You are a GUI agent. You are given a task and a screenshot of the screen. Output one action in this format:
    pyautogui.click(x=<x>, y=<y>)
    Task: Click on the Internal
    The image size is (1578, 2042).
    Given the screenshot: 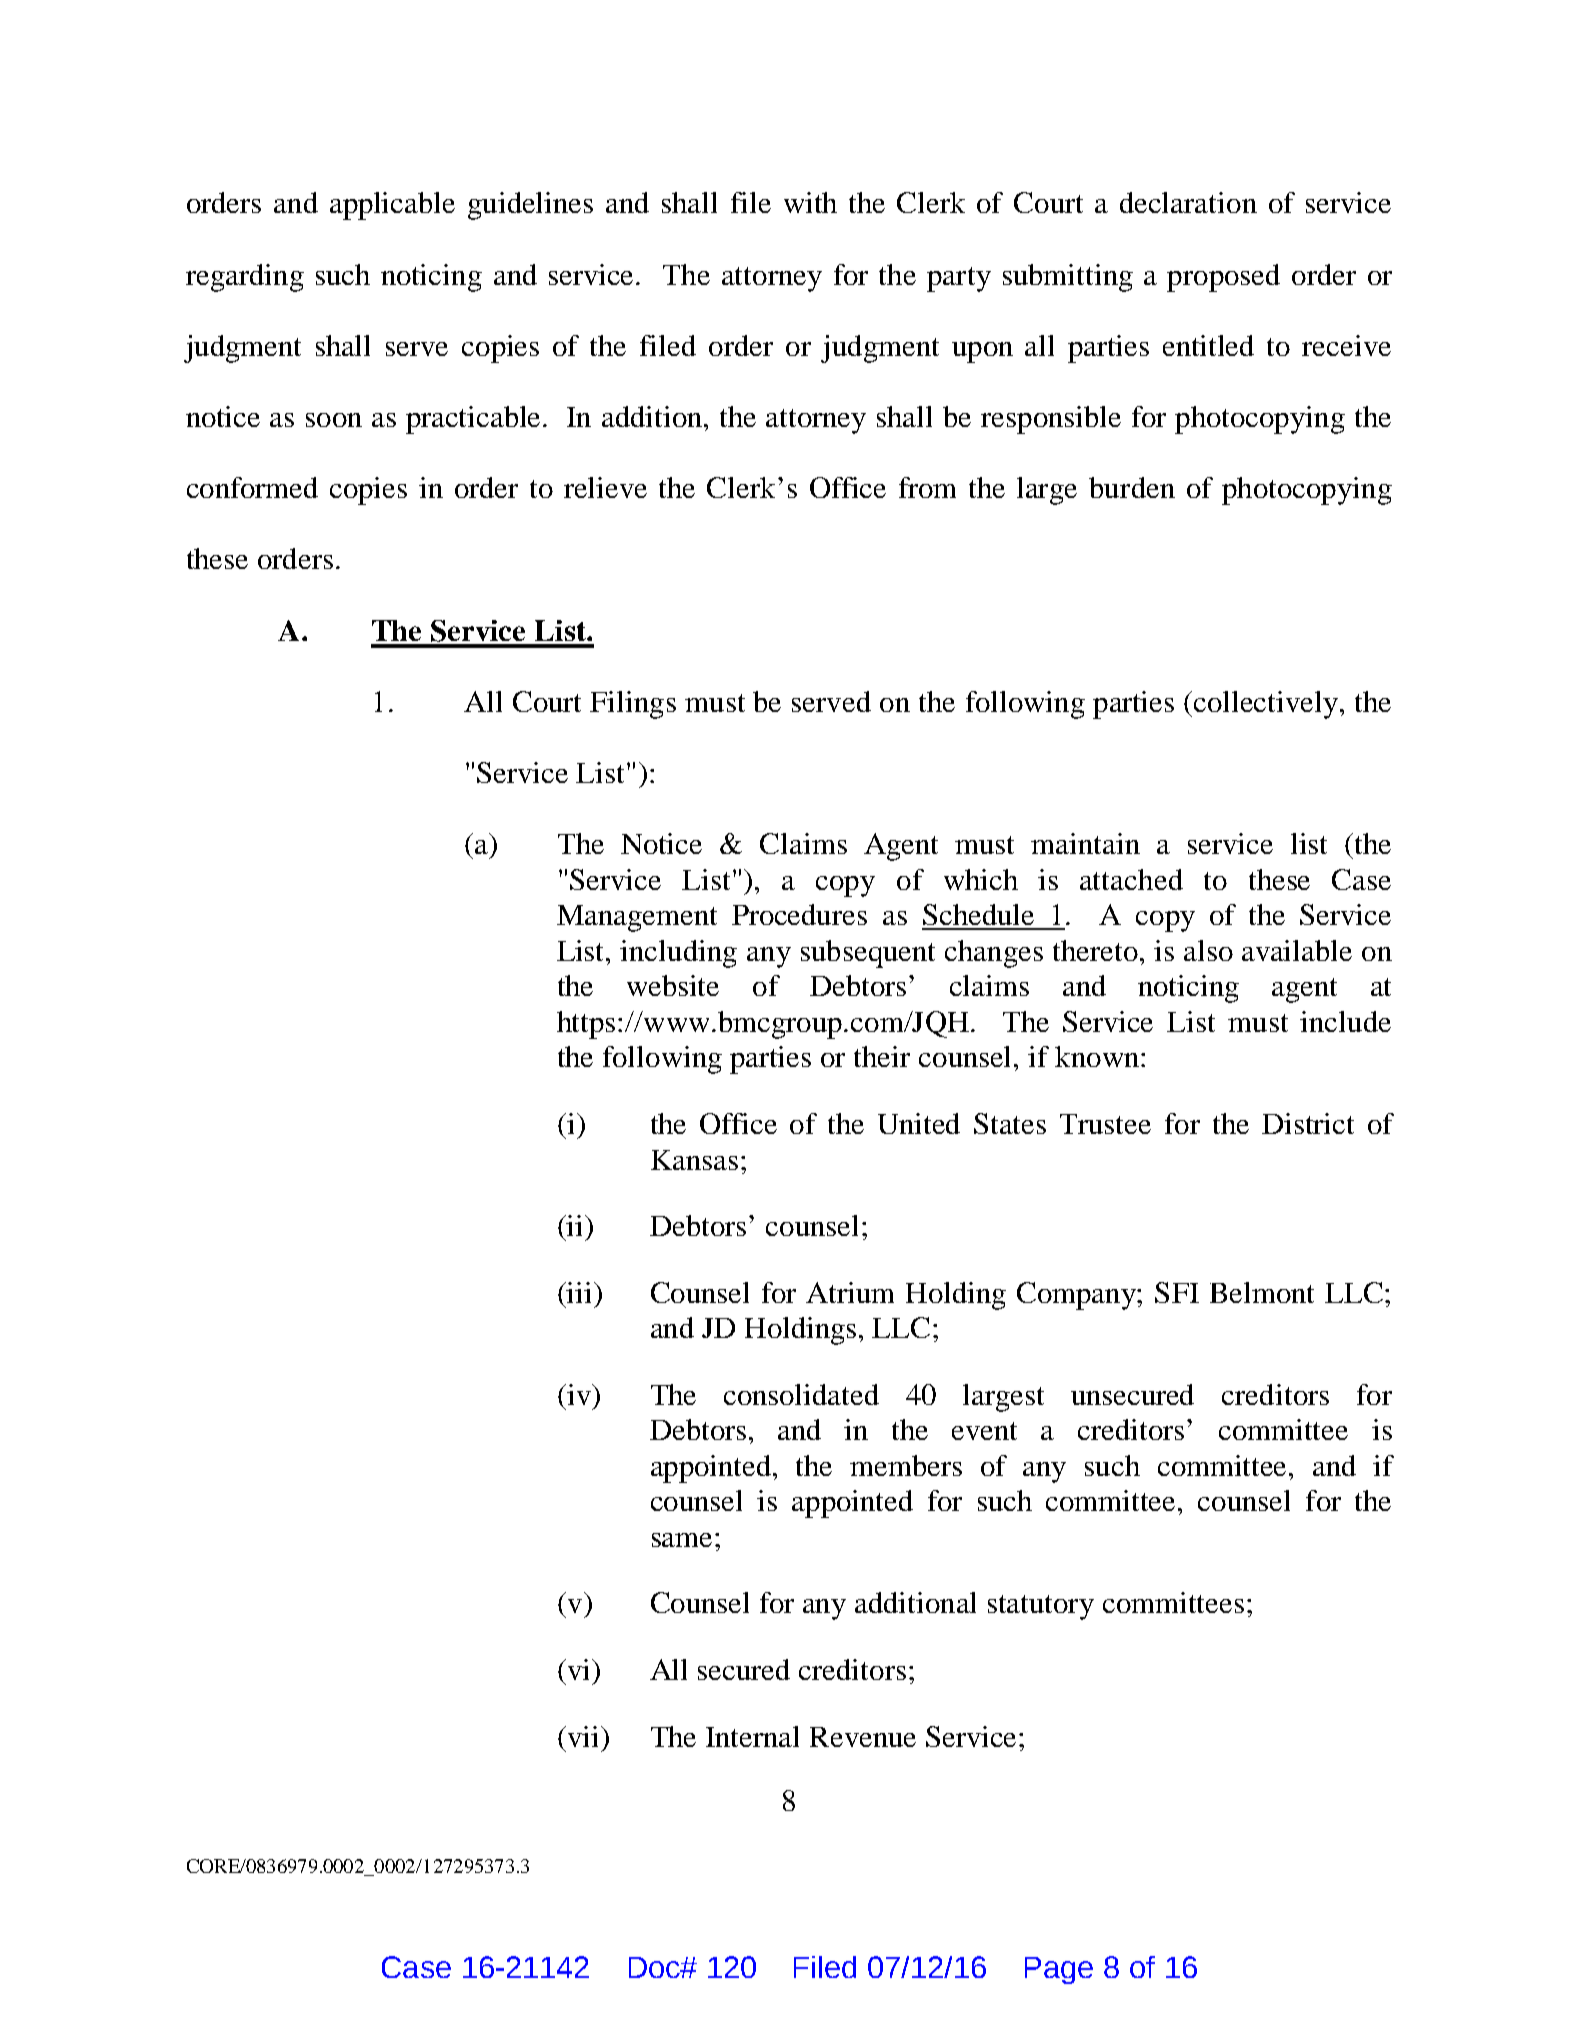 What is the action you would take?
    pyautogui.click(x=752, y=1736)
